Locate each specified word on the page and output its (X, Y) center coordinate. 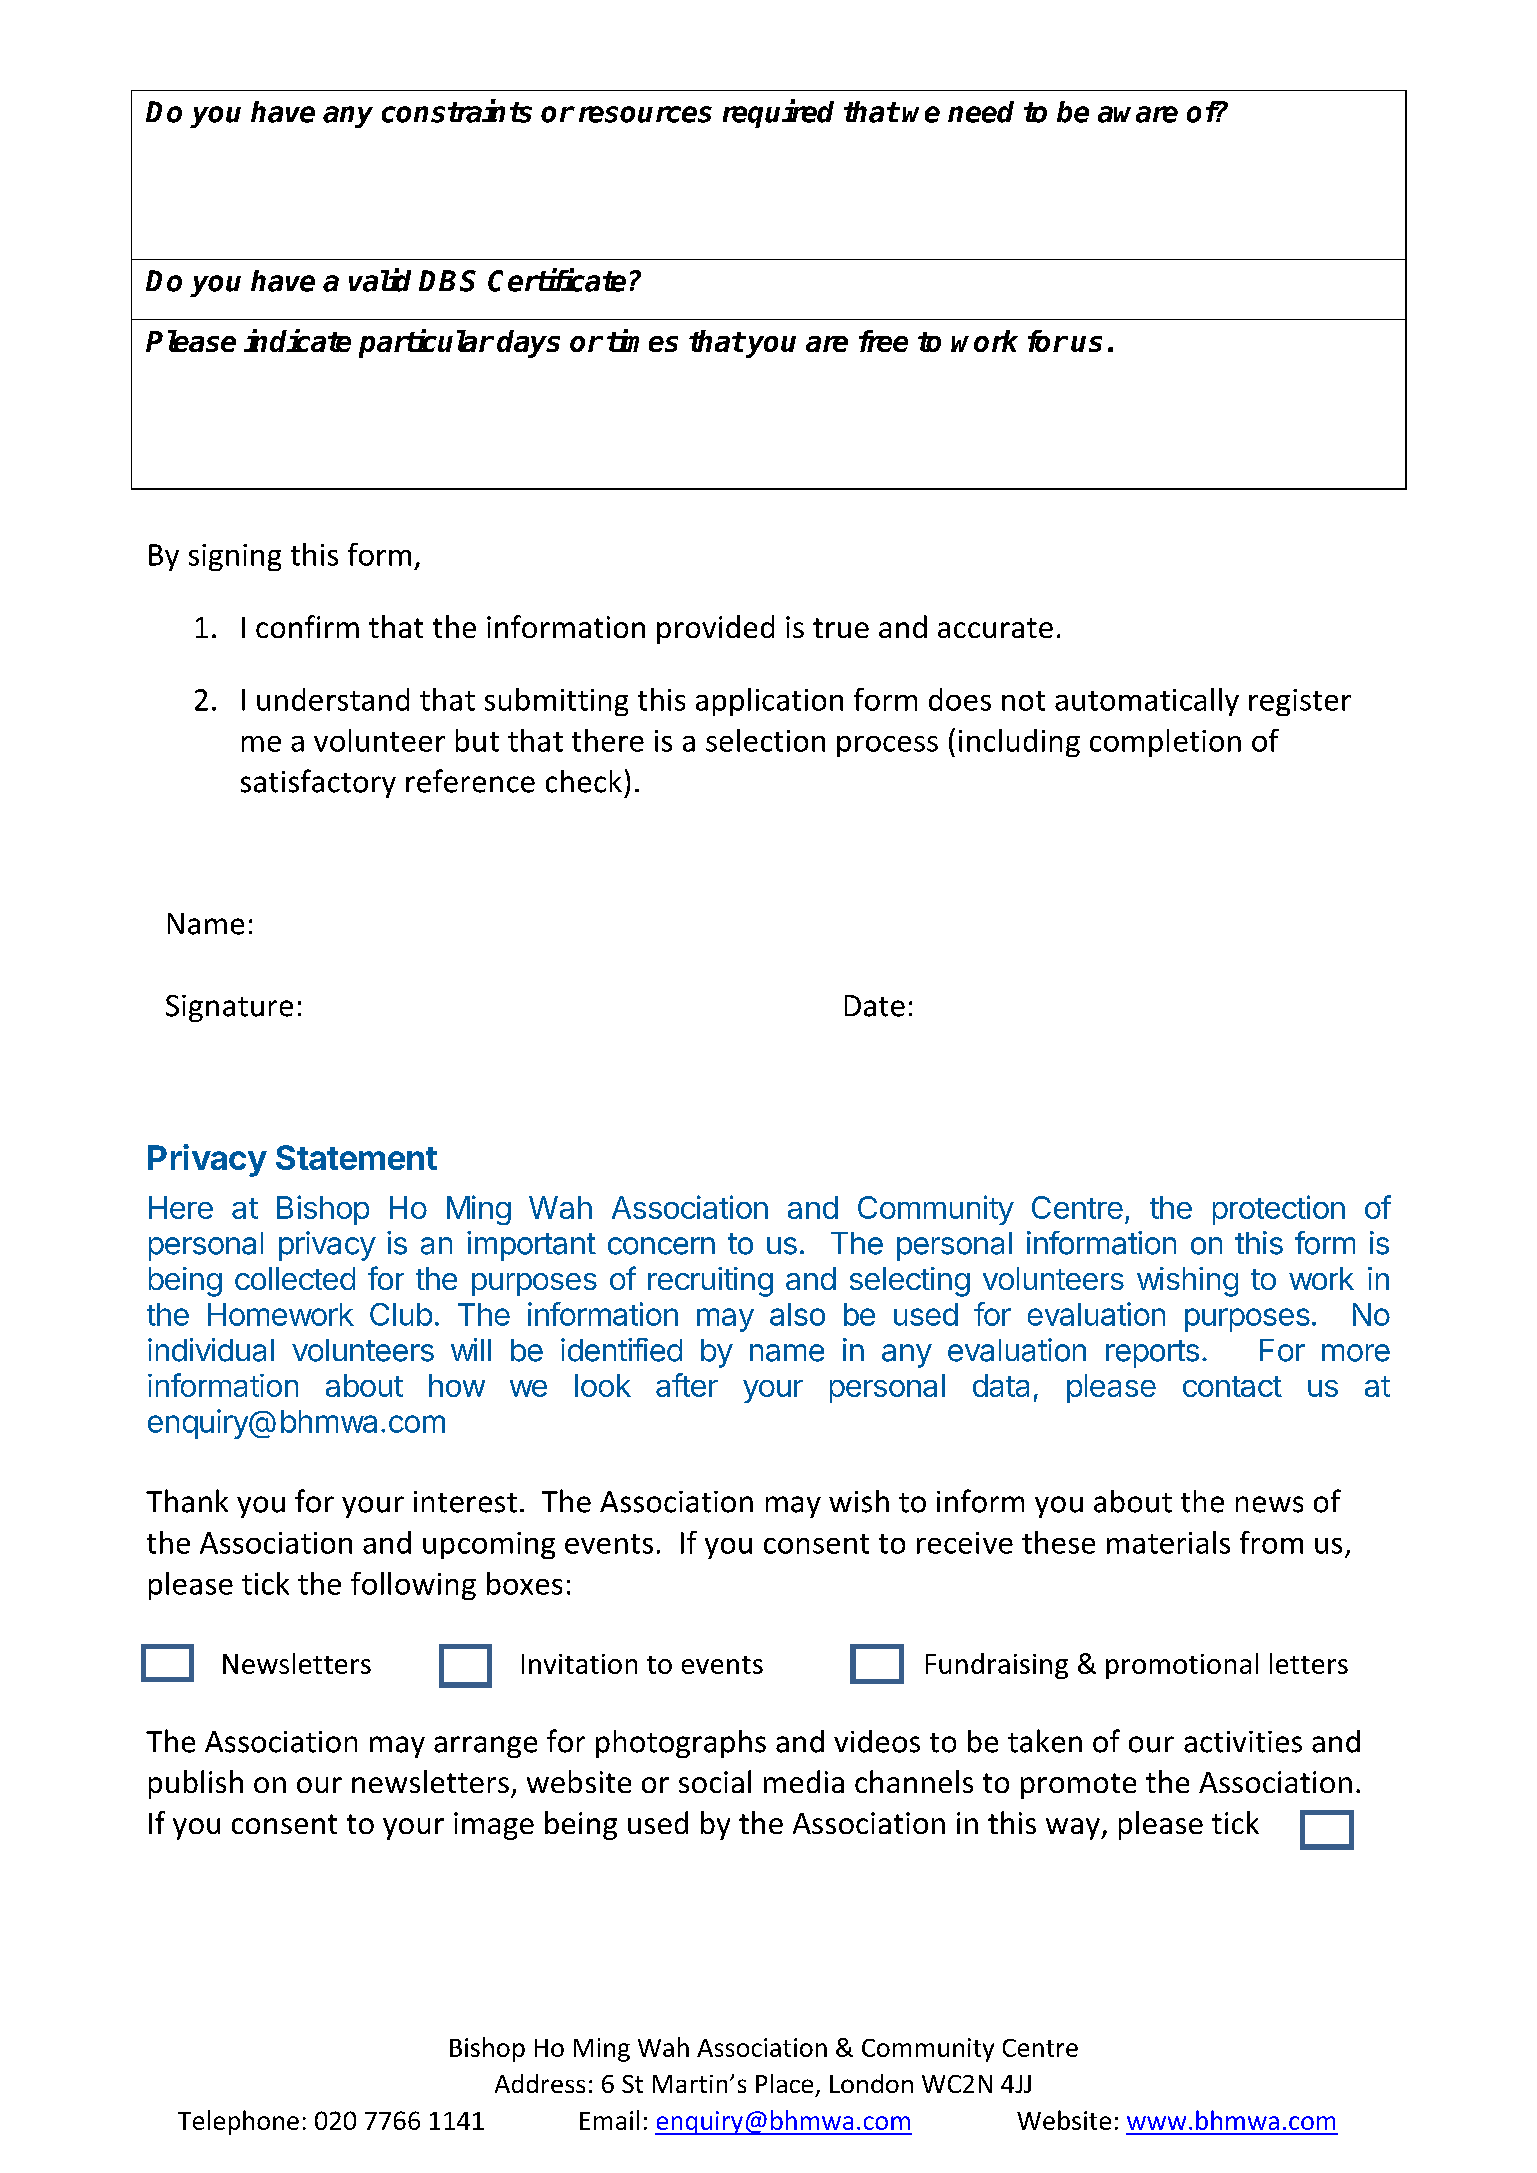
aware (1138, 114)
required (778, 113)
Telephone (238, 2122)
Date (875, 1006)
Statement (356, 1157)
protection (1279, 1210)
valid (380, 280)
